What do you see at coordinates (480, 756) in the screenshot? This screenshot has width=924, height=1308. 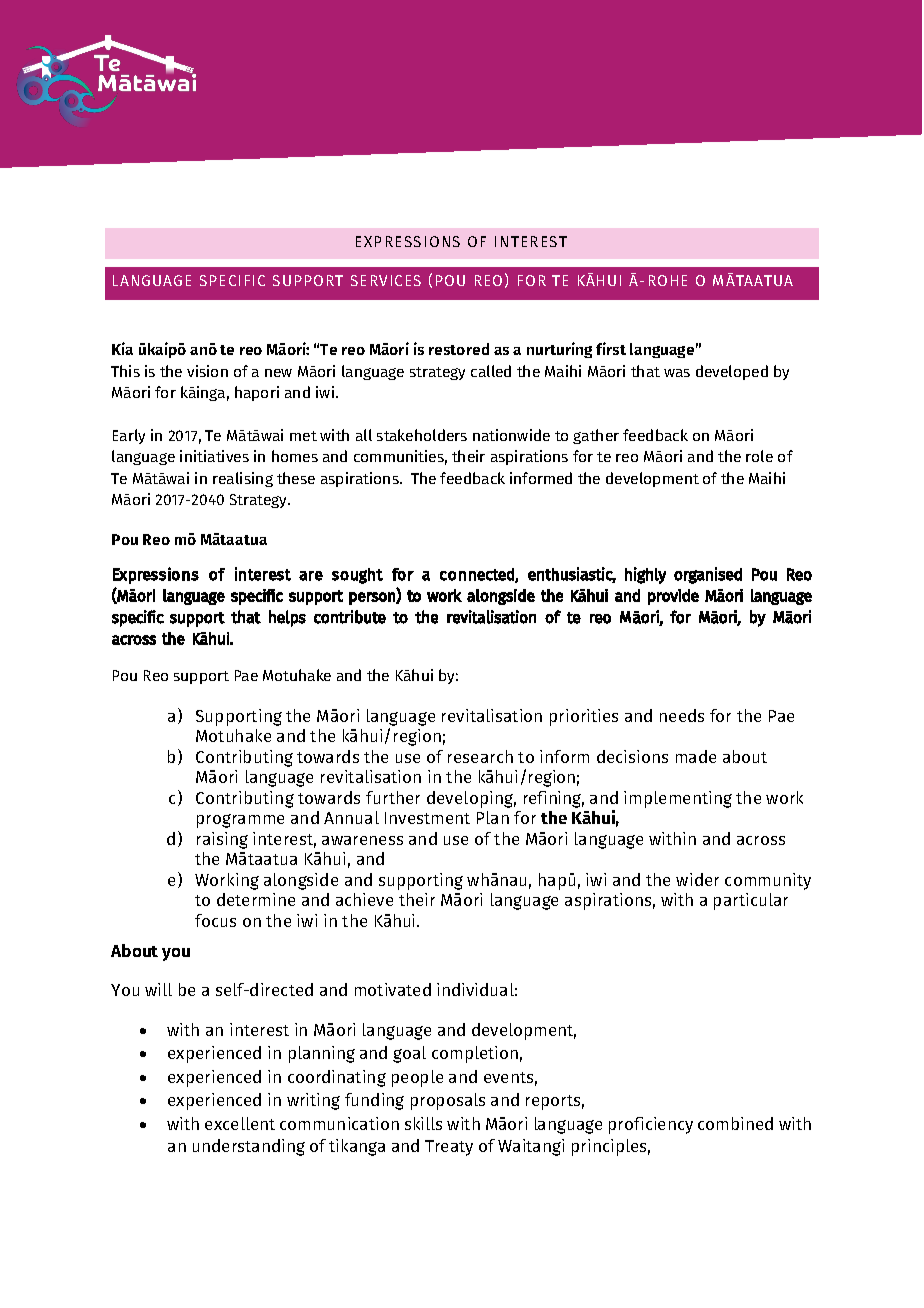 I see `research` at bounding box center [480, 756].
